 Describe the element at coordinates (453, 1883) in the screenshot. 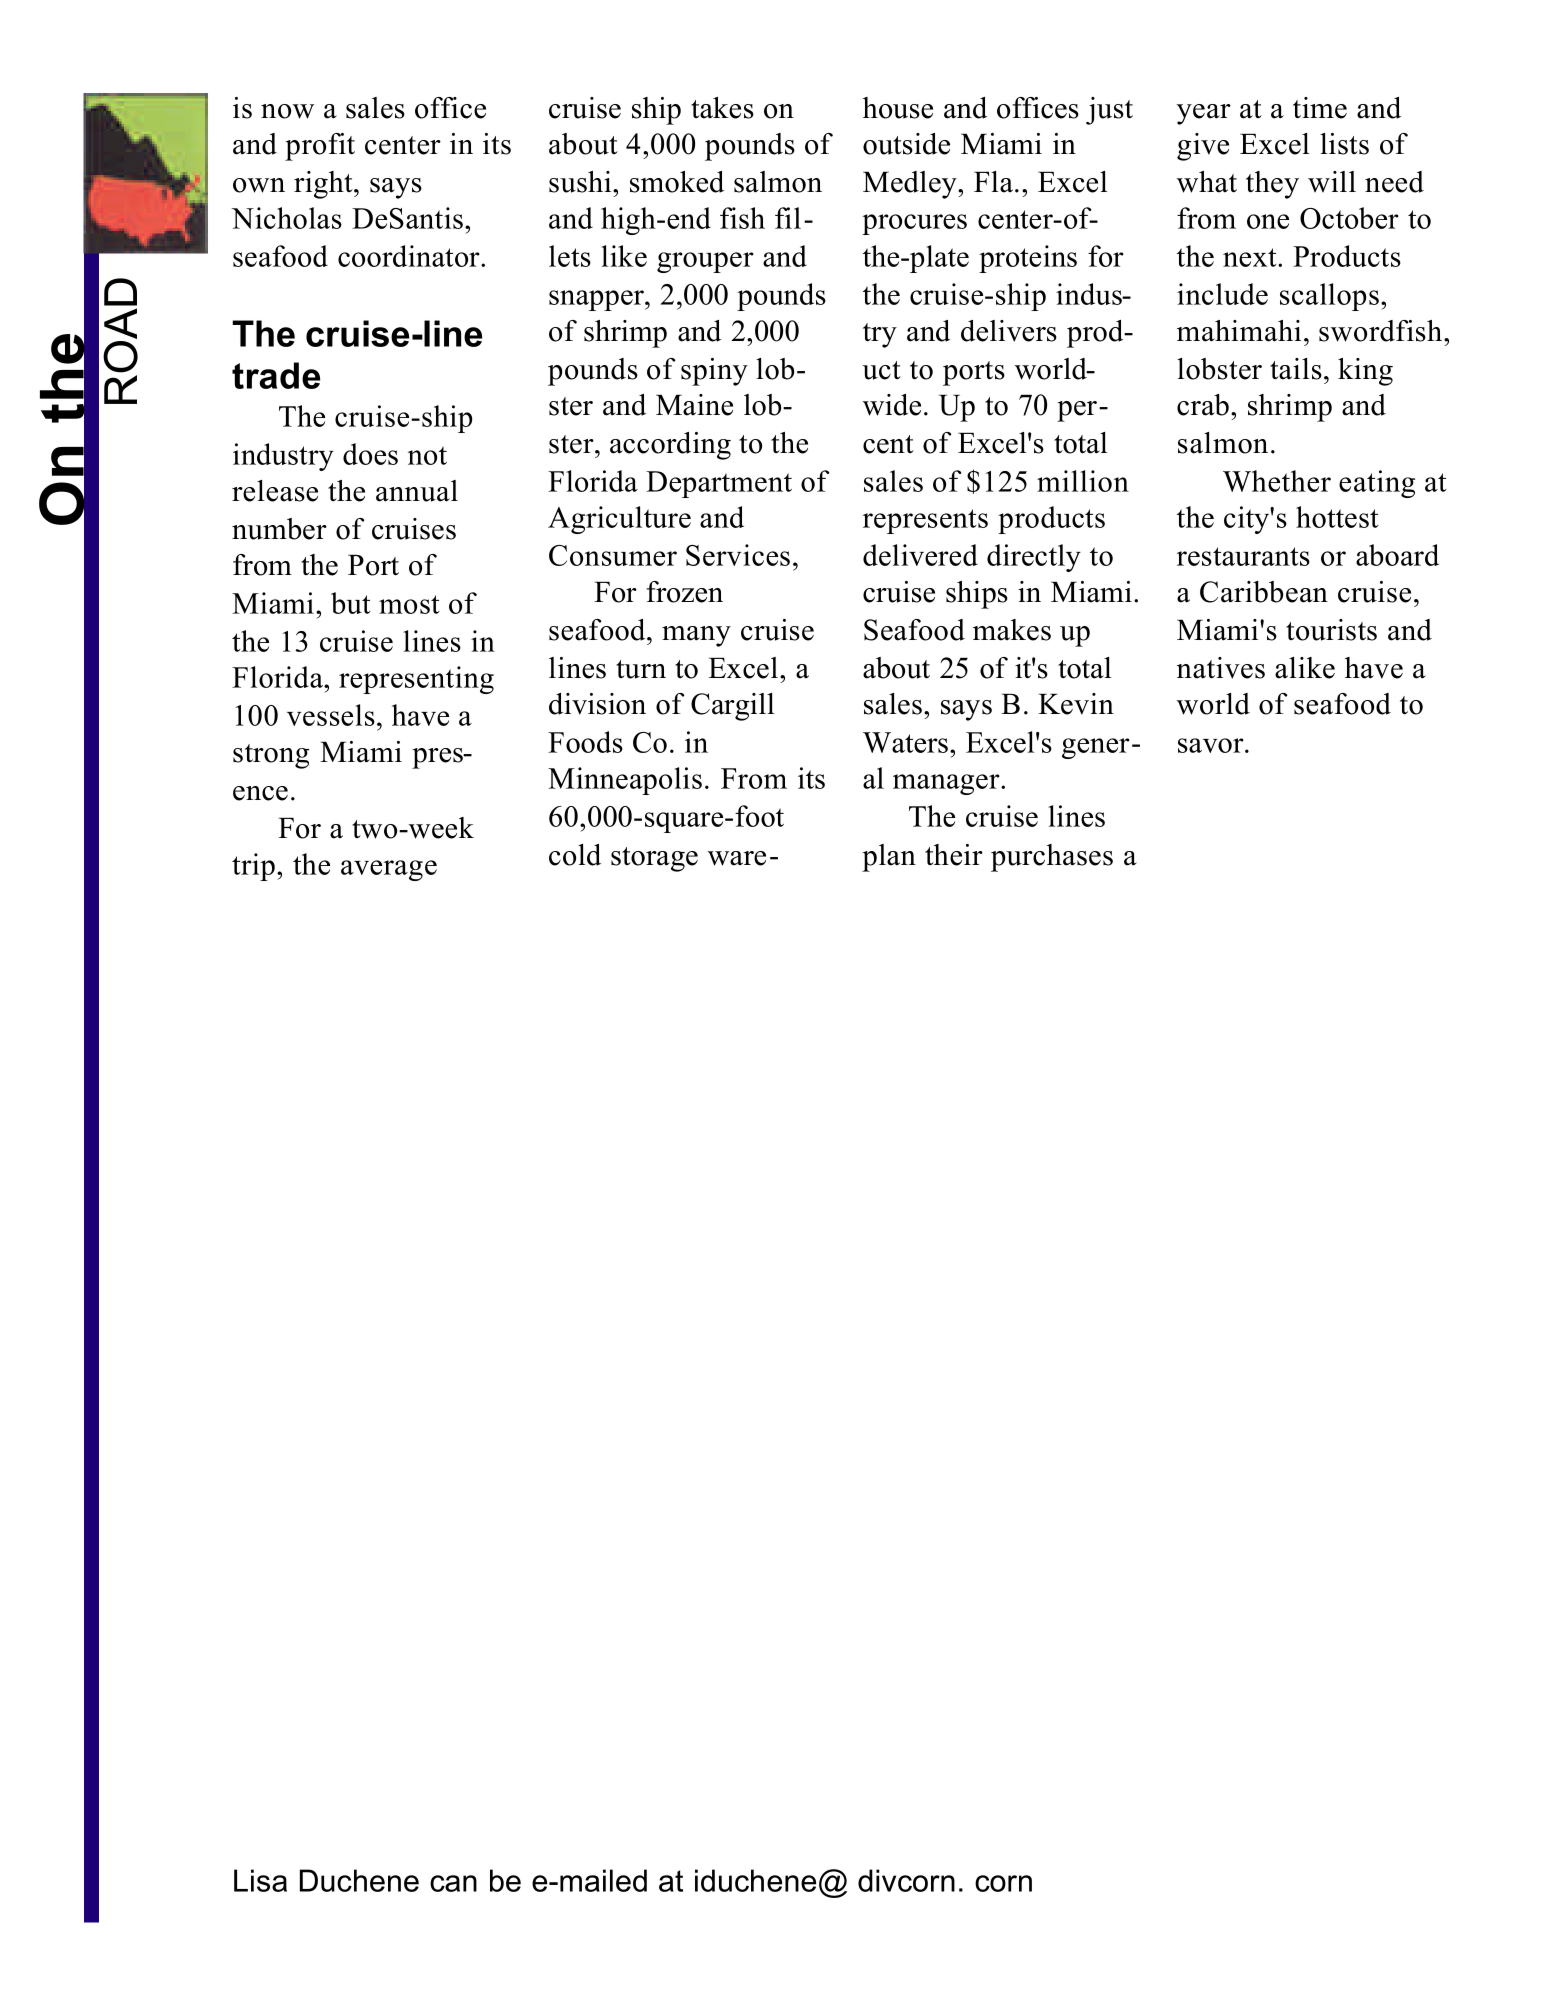

I see `can` at that location.
